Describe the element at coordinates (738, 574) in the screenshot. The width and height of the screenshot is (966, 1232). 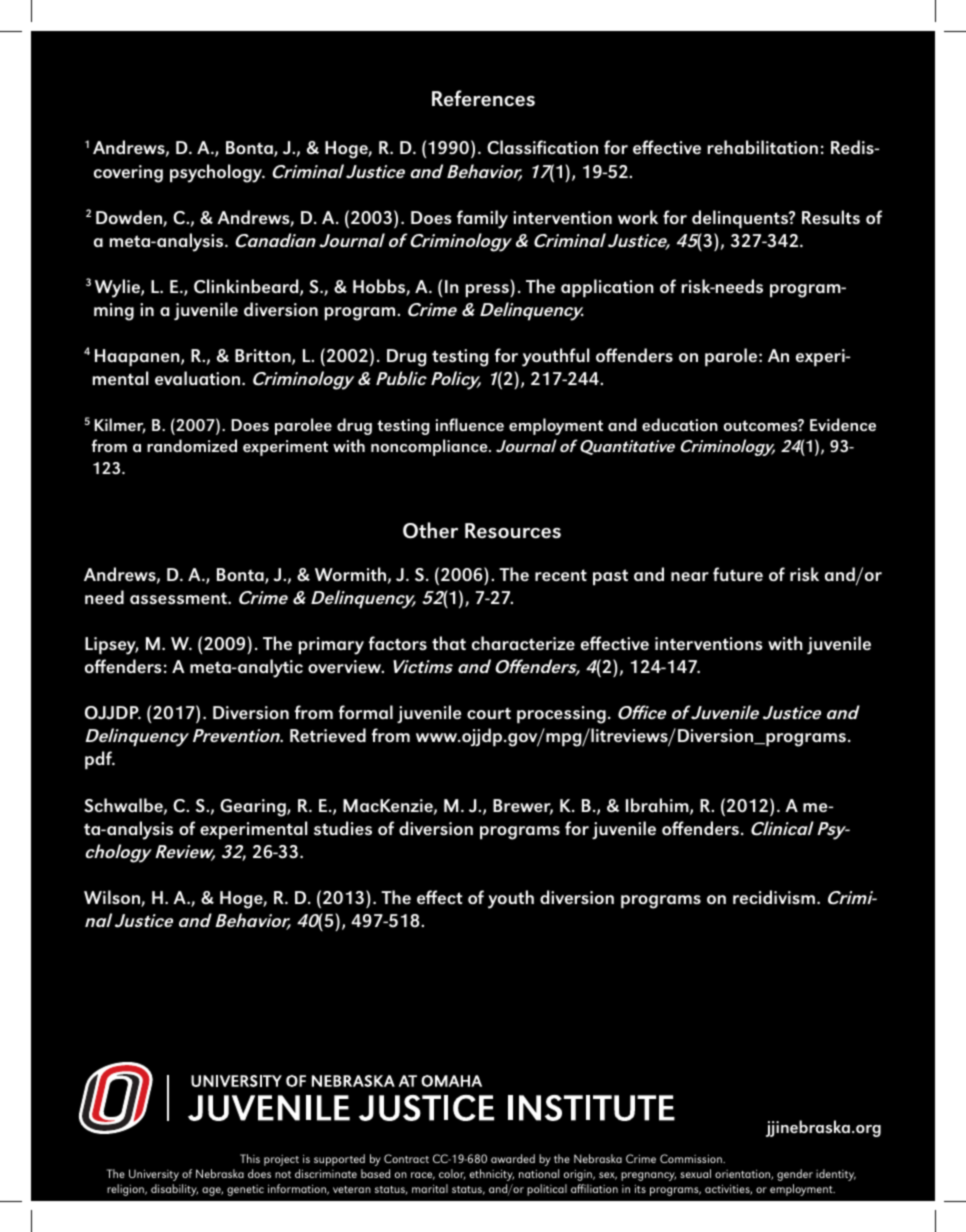
I see `future` at that location.
